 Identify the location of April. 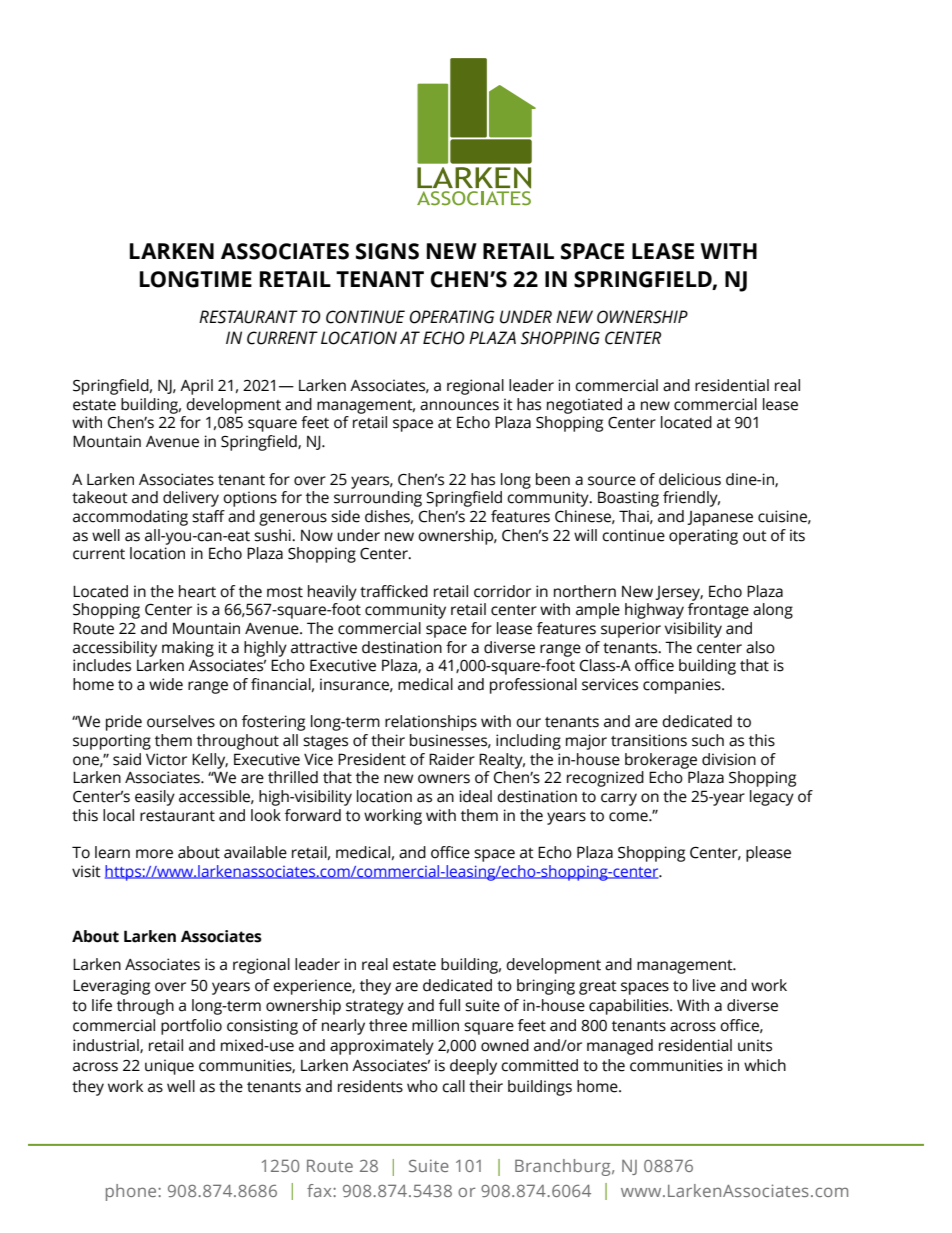
(196, 387).
